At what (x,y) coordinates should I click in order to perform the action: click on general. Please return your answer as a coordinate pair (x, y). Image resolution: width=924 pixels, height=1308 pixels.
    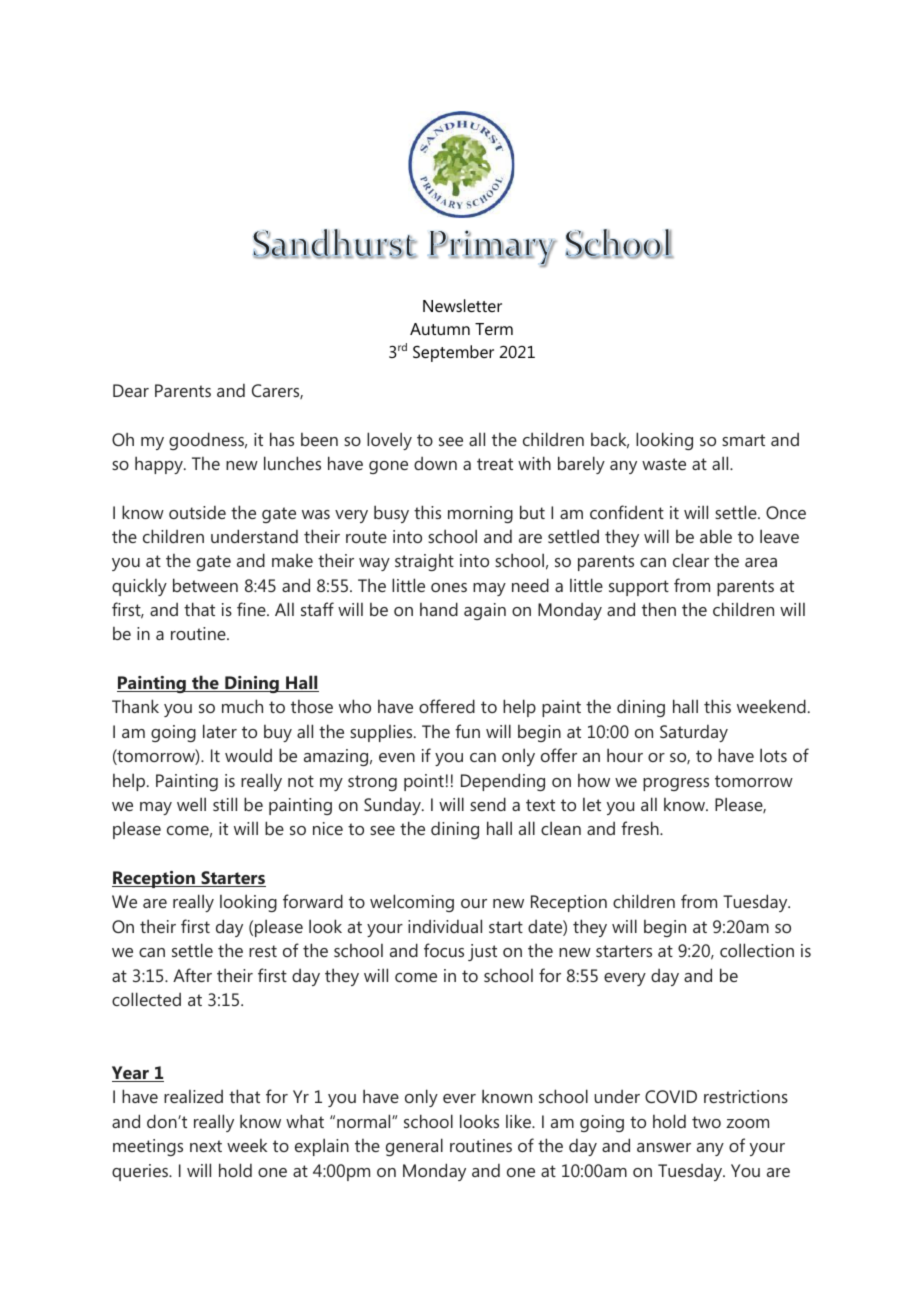
    Looking at the image, I should click on (414, 1147).
